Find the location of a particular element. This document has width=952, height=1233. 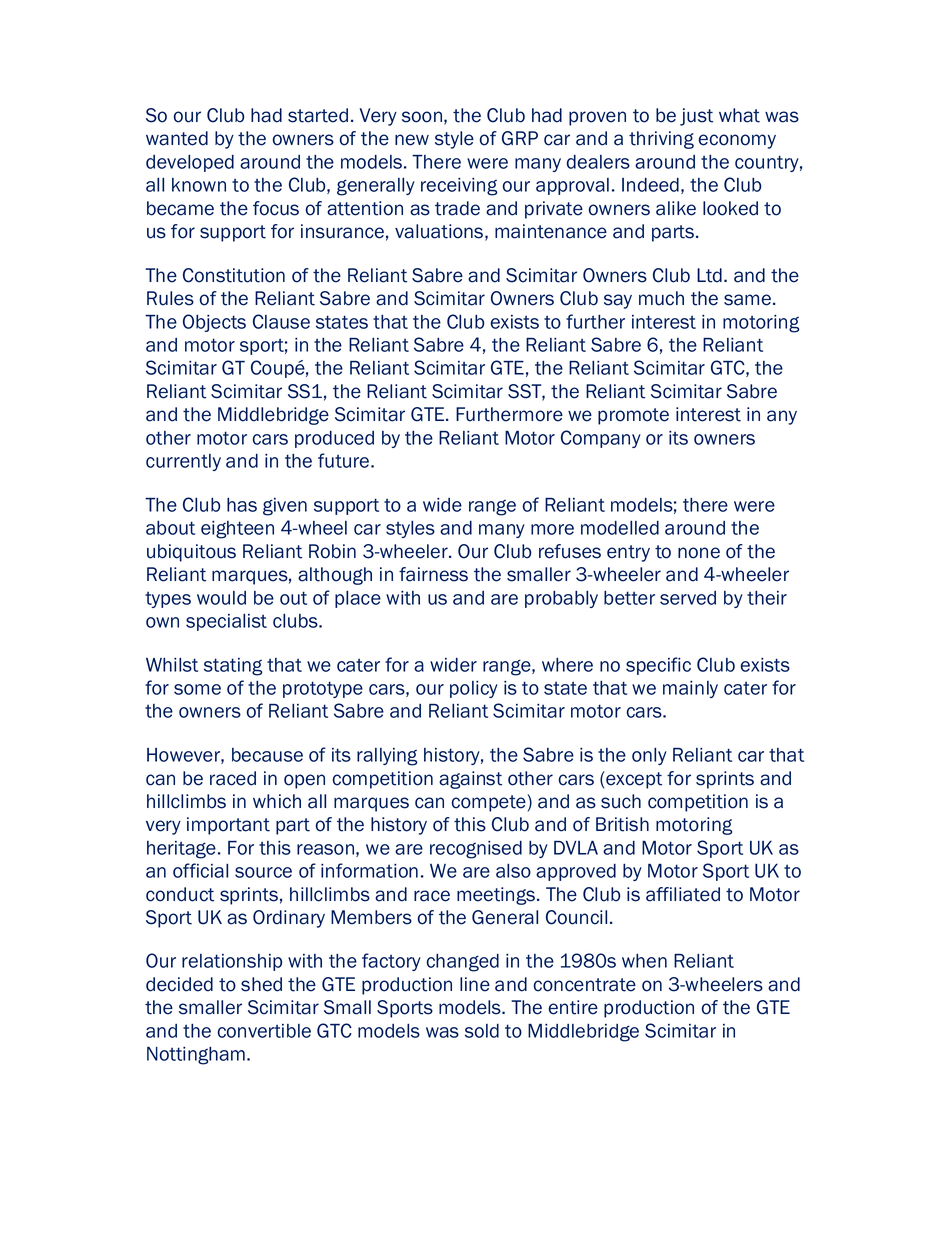

fairness is located at coordinates (433, 574).
